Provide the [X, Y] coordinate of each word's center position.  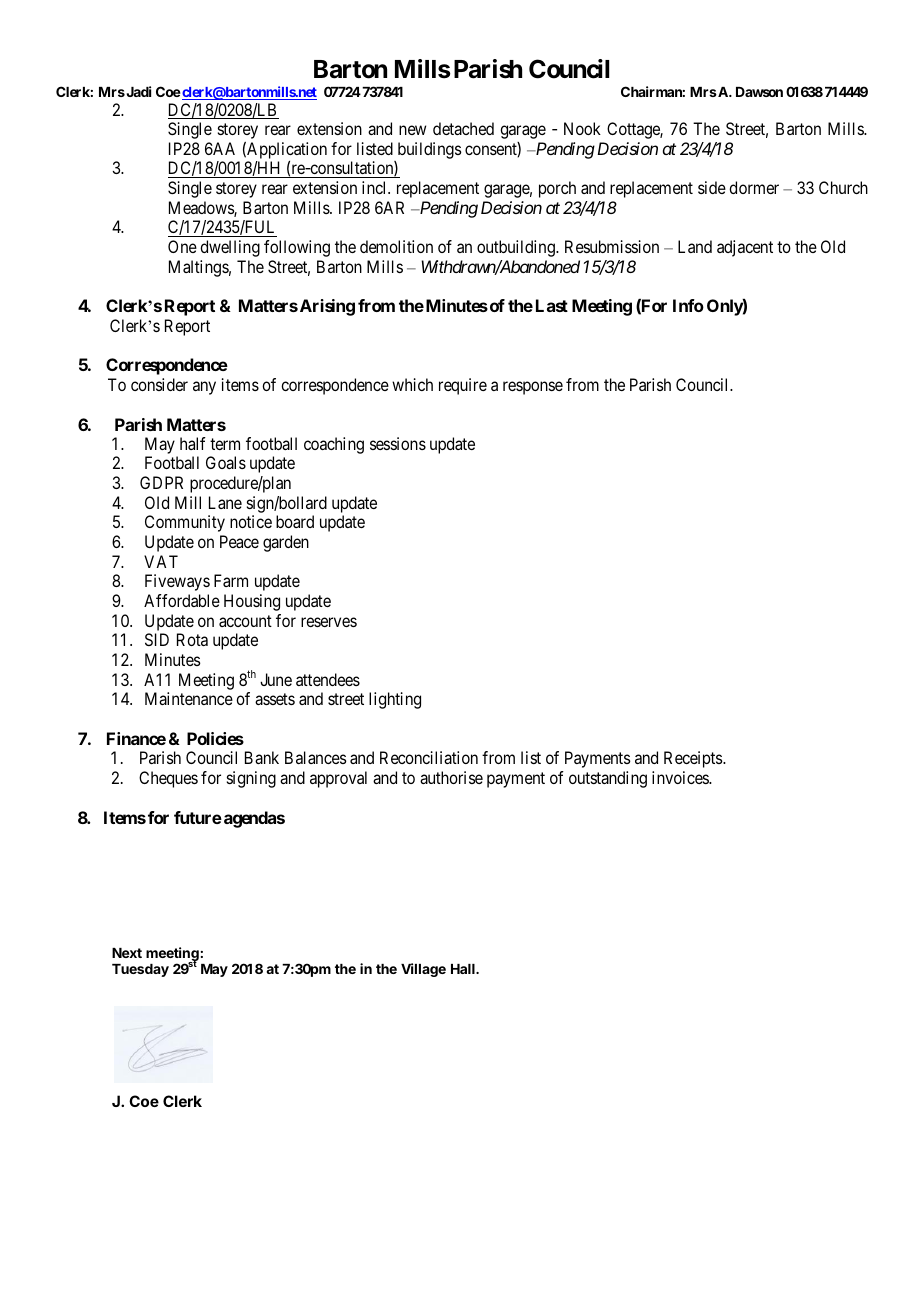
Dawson [759, 92]
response [533, 388]
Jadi [137, 91]
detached [463, 128]
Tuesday [140, 970]
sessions [398, 443]
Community [185, 523]
